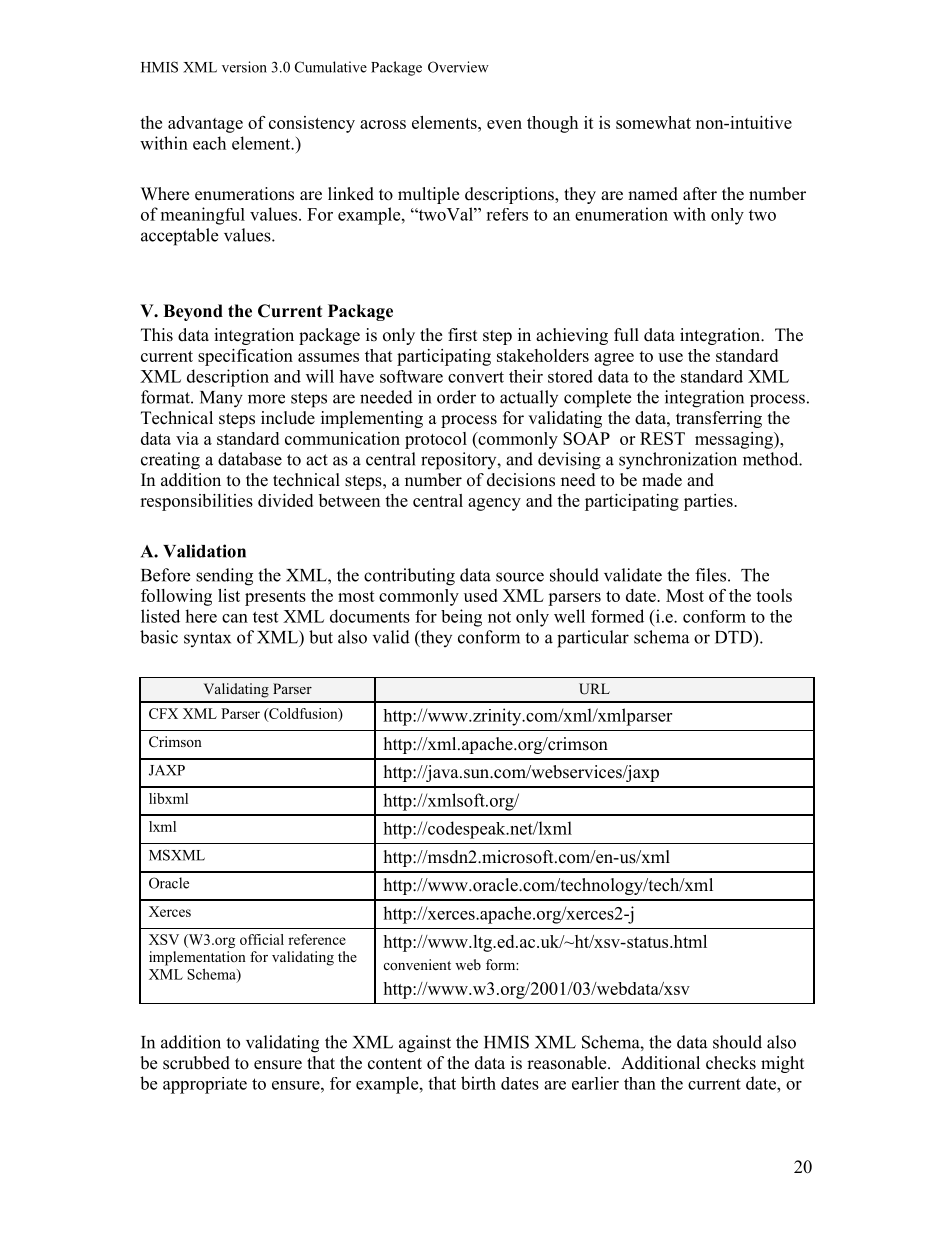 This document has height=1233, width=952. I want to click on files, so click(710, 575).
